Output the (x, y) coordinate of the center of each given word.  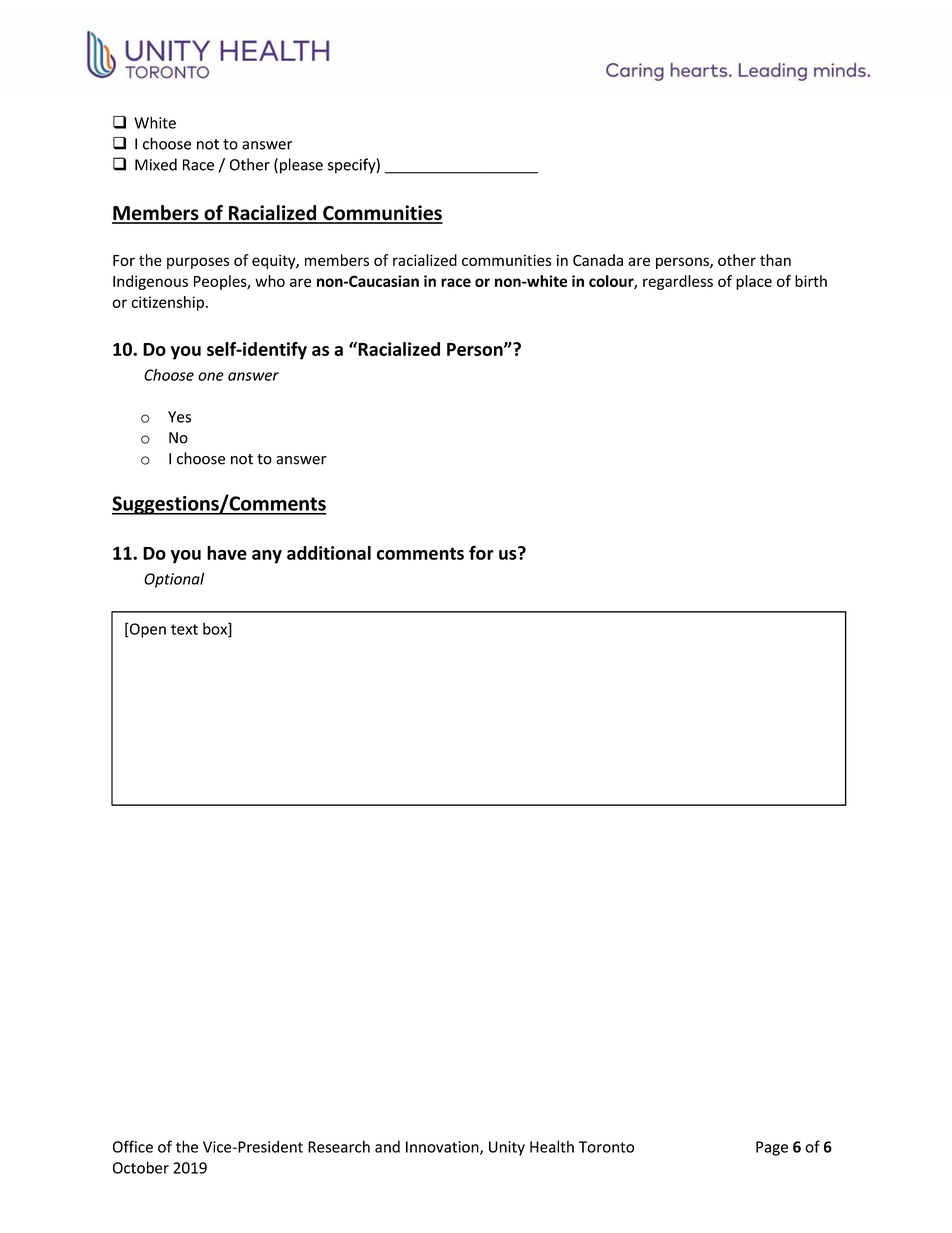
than (775, 260)
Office (133, 1146)
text (184, 629)
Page (772, 1148)
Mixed (156, 164)
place (754, 282)
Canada (598, 260)
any (267, 557)
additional (329, 553)
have (227, 553)
